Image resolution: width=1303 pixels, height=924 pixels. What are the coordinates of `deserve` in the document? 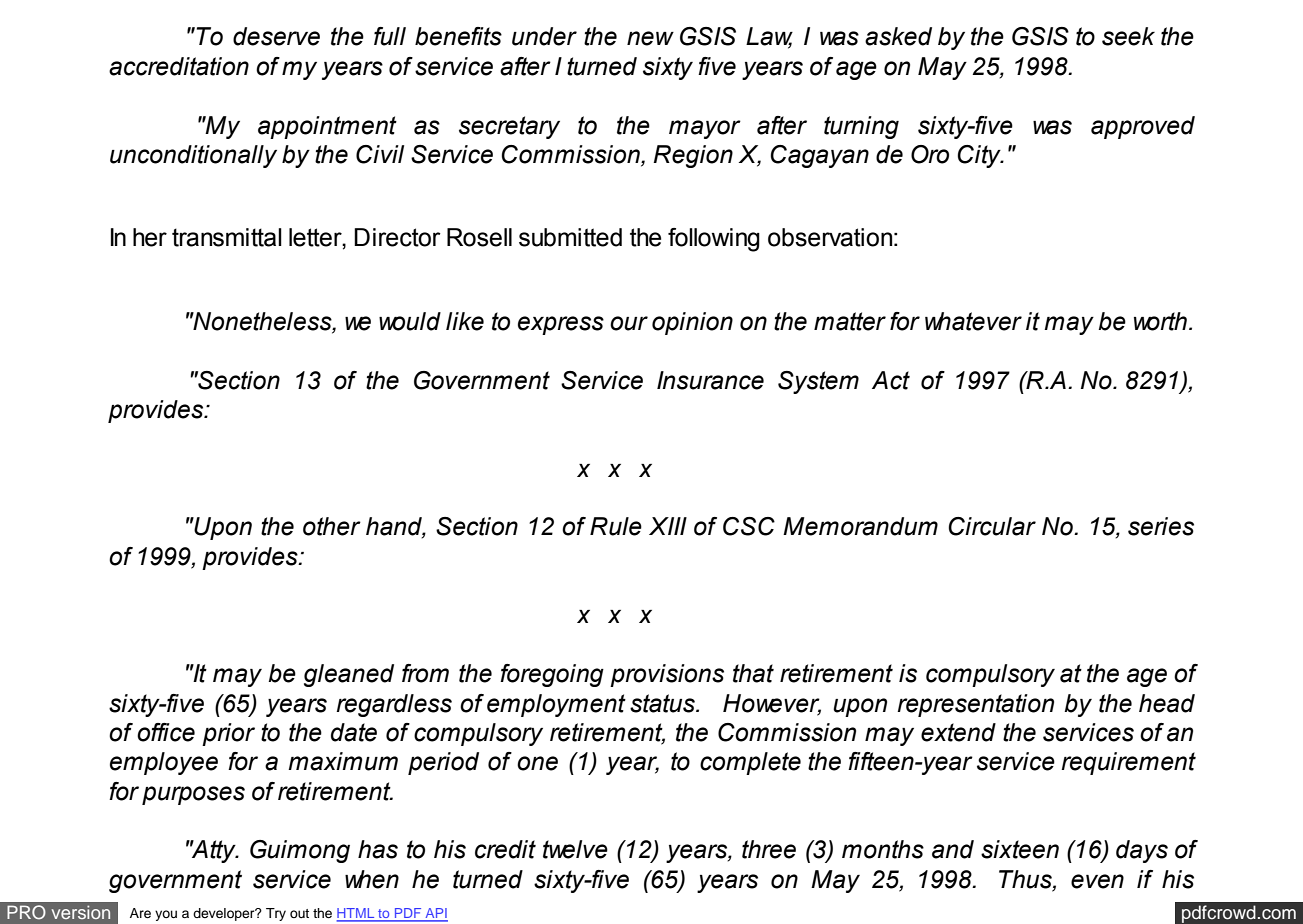 It's located at (276, 36).
